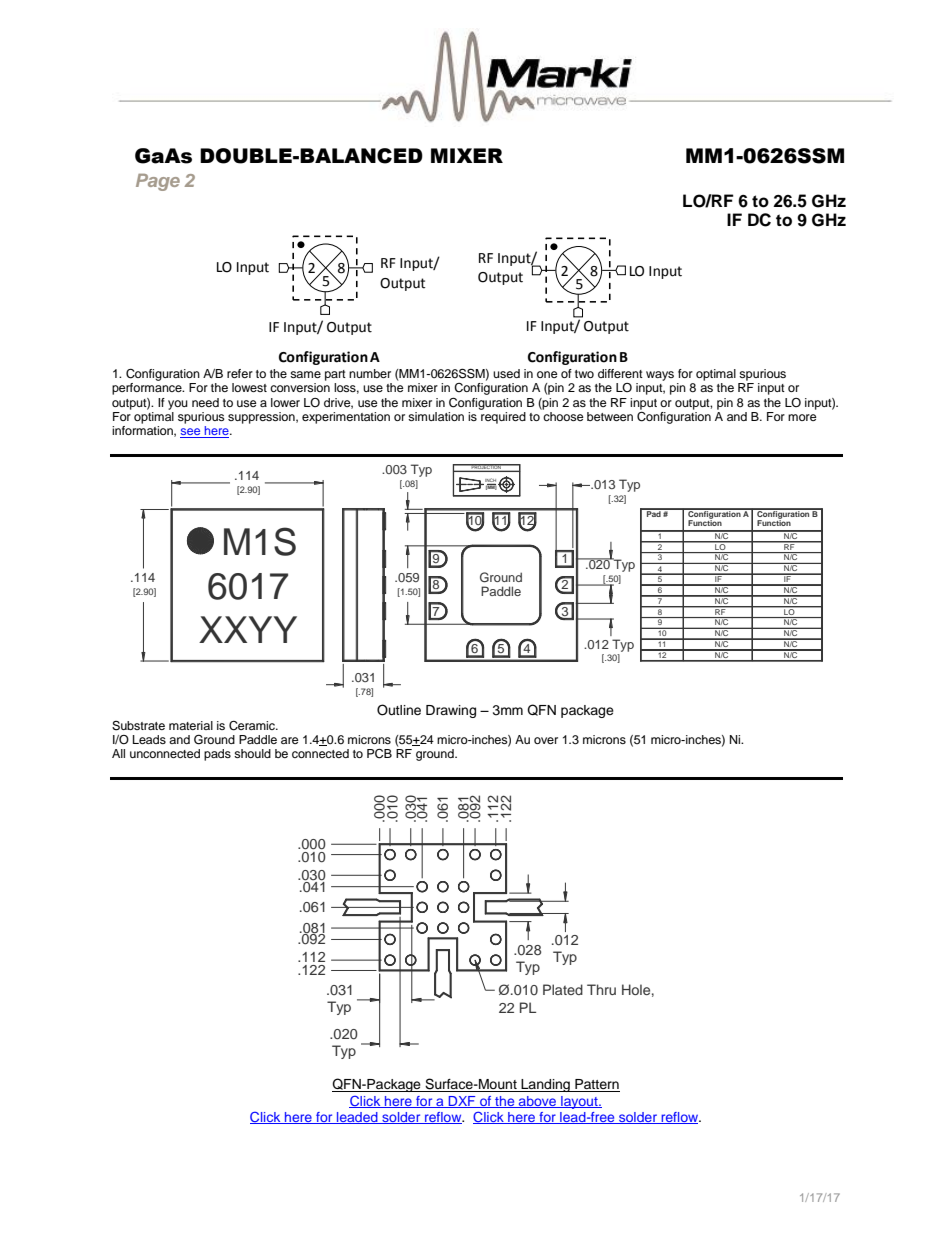 This screenshot has width=952, height=1233. Describe the element at coordinates (506, 373) in the screenshot. I see `used` at that location.
